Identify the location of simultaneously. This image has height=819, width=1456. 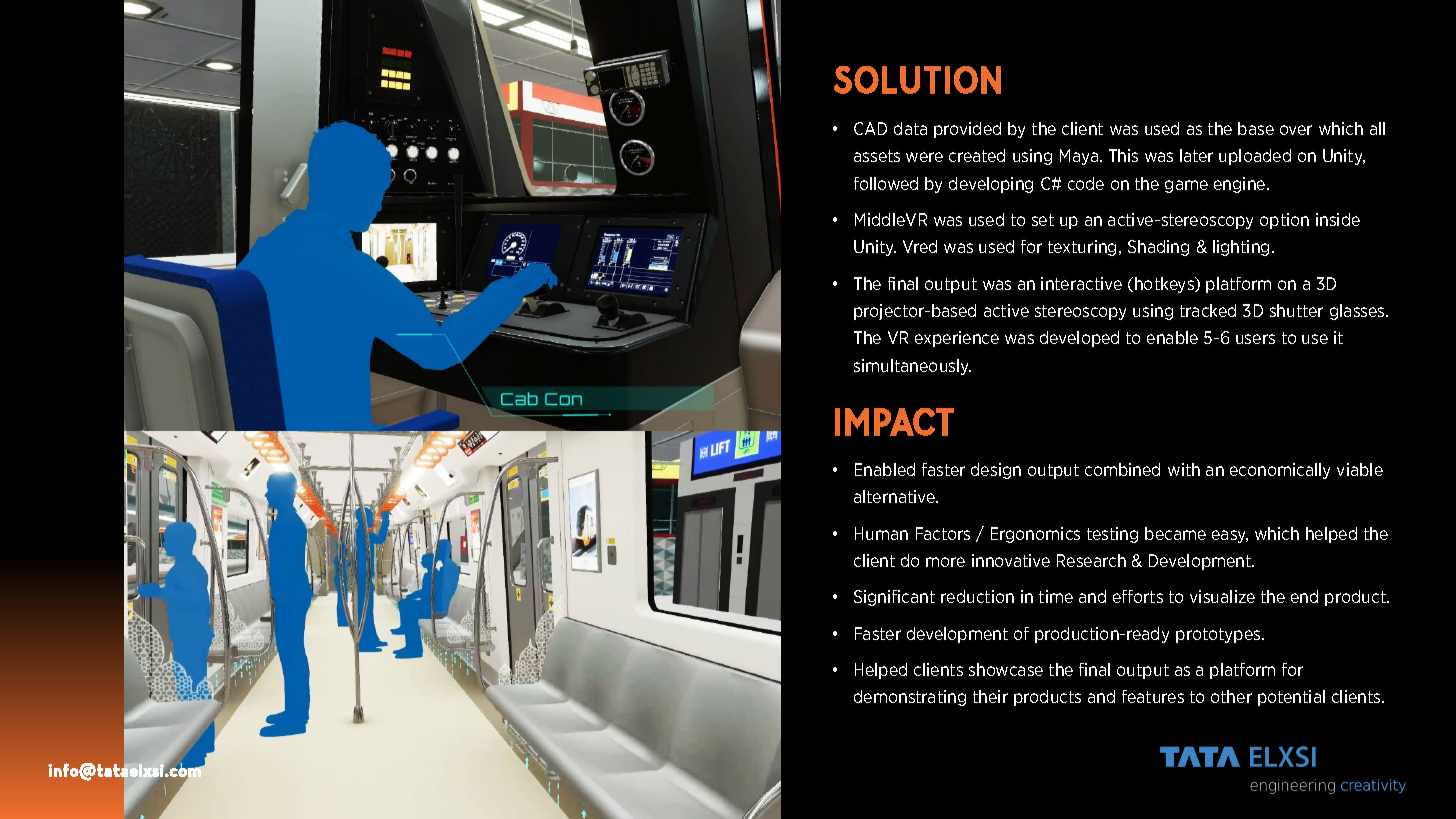
(912, 367).
